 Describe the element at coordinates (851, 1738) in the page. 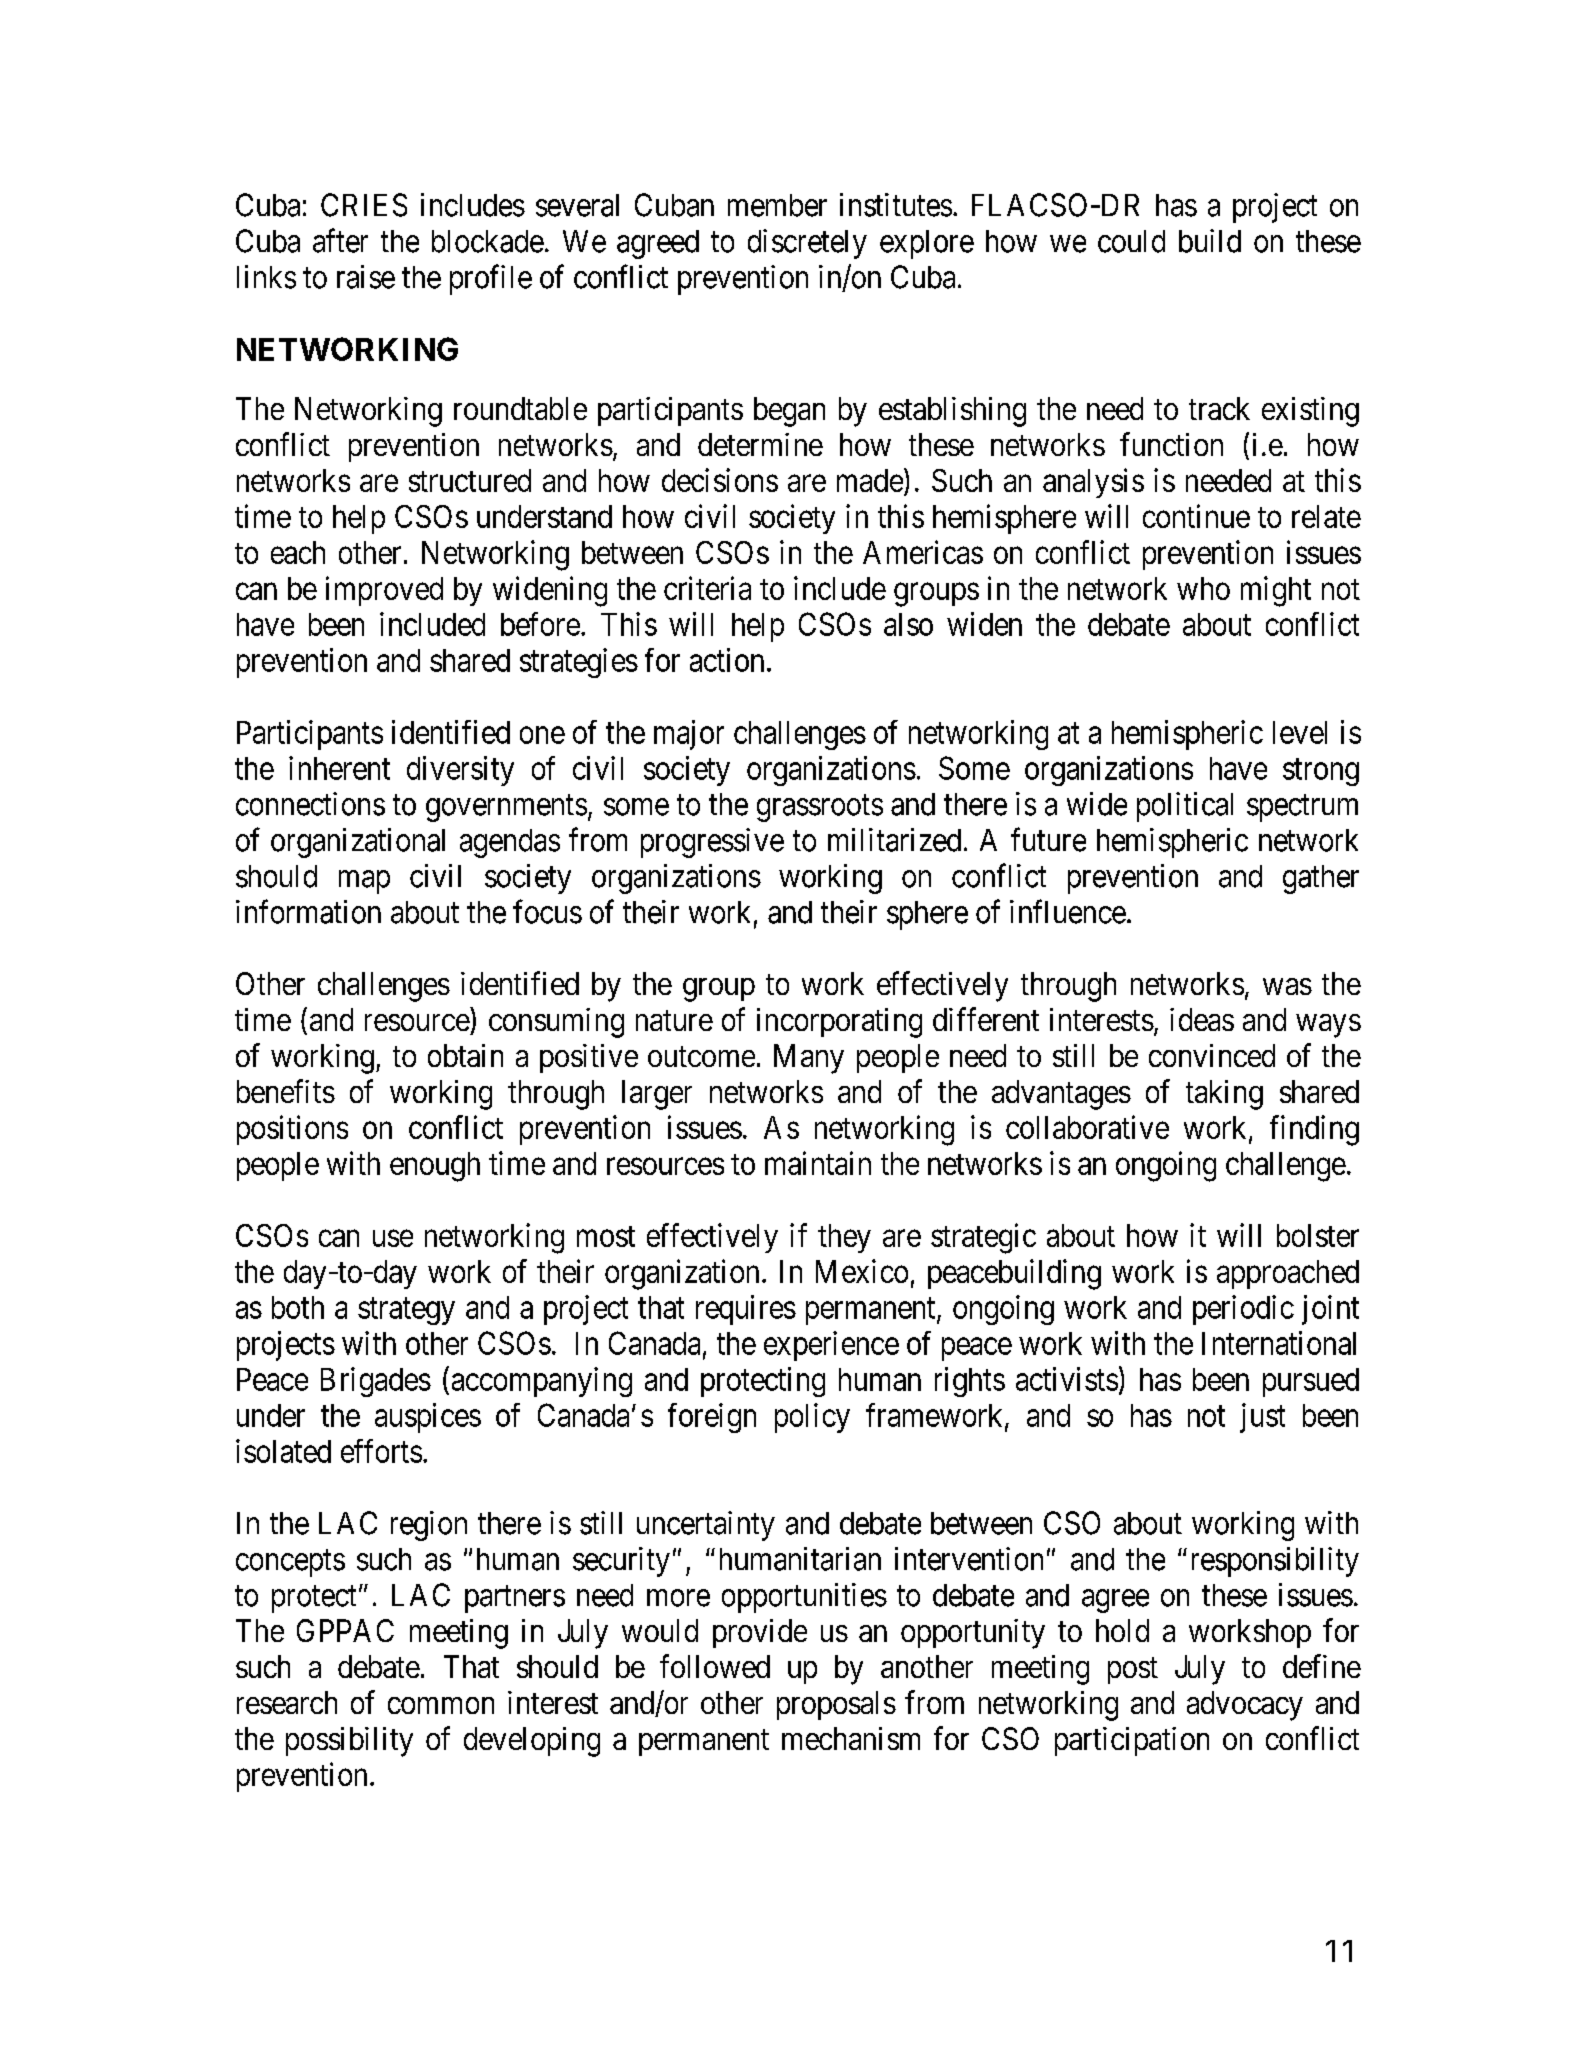

I see `mechanism` at that location.
